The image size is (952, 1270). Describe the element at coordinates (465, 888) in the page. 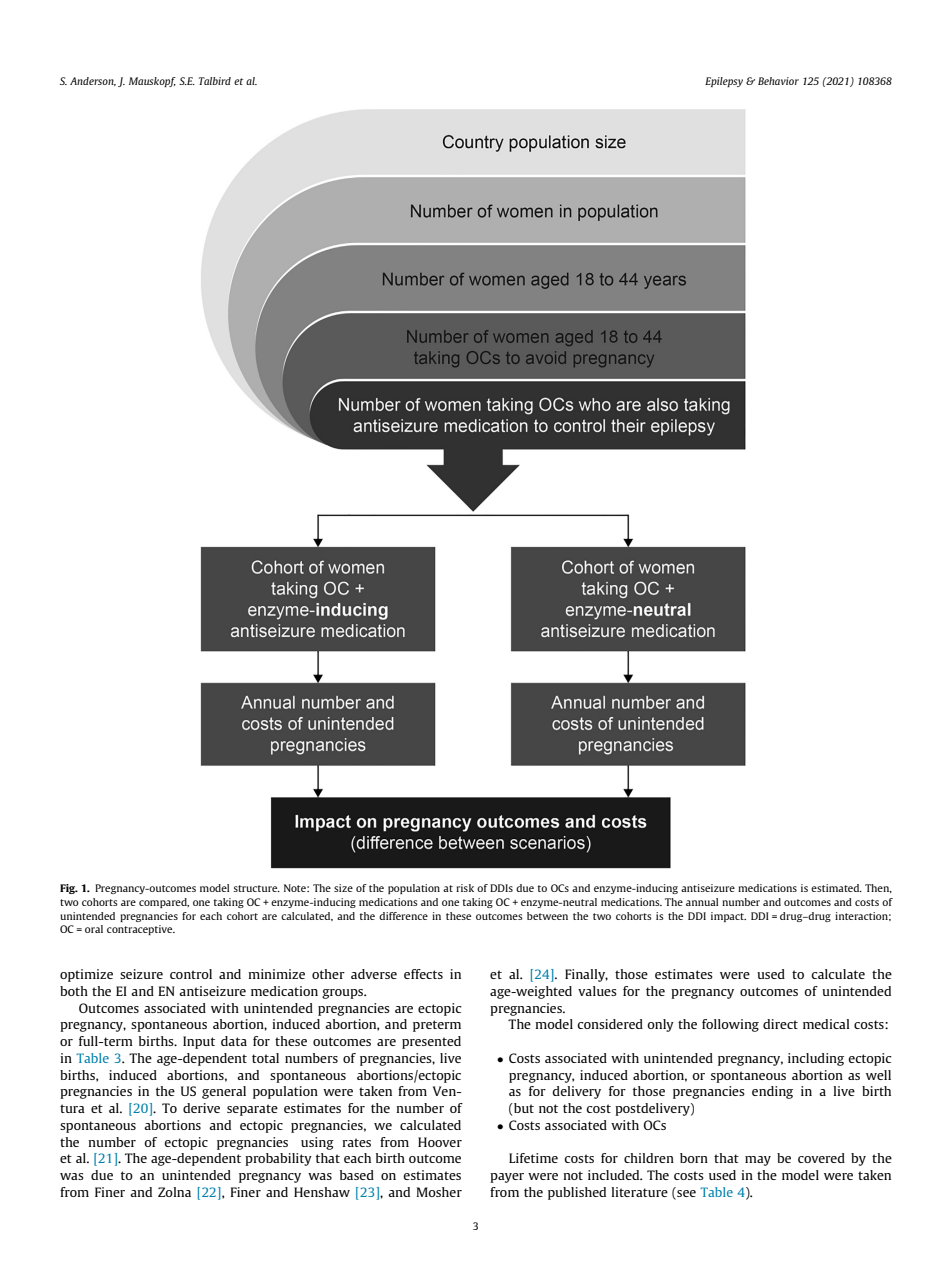

I see `risk` at that location.
